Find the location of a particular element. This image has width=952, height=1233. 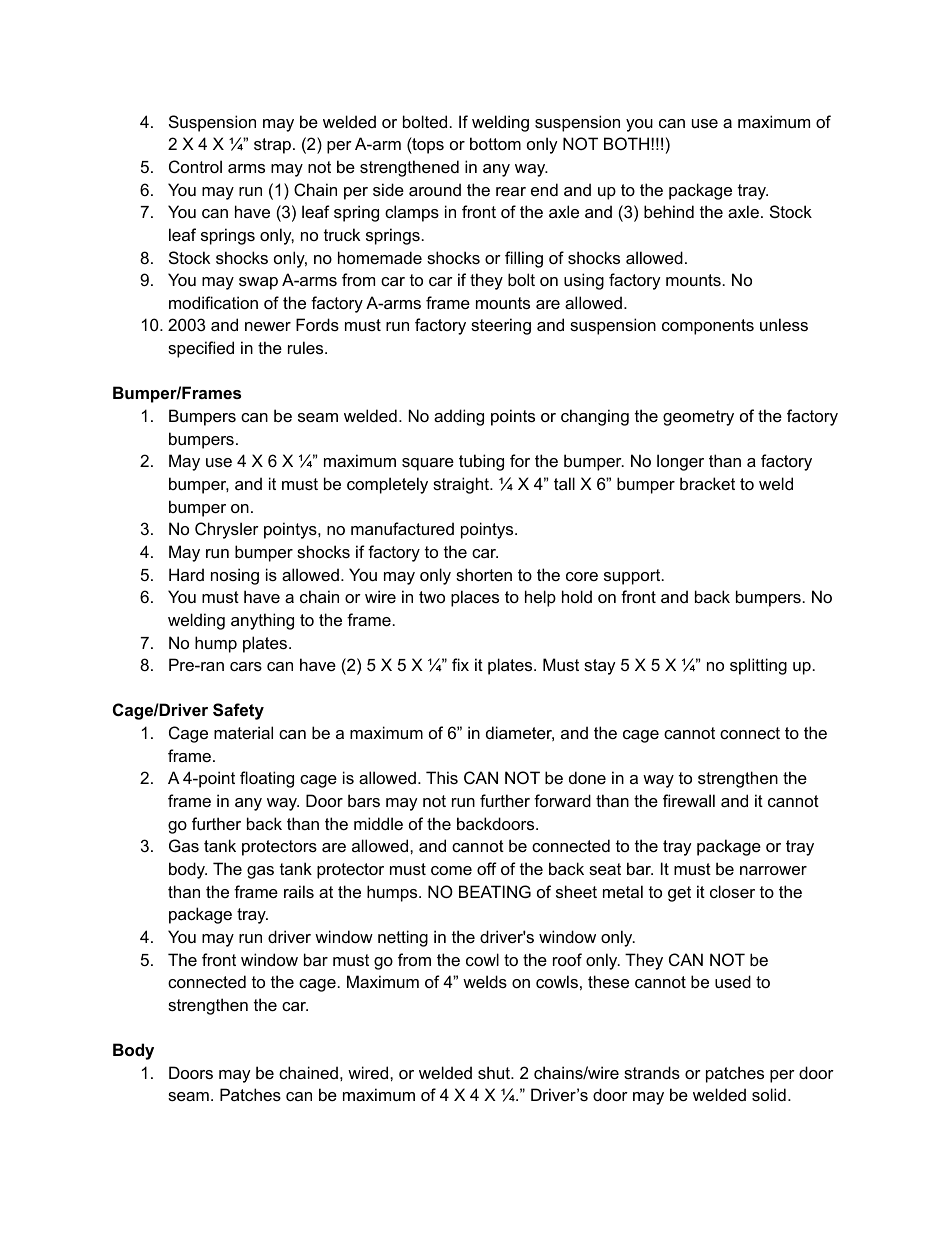

strands is located at coordinates (652, 1072).
